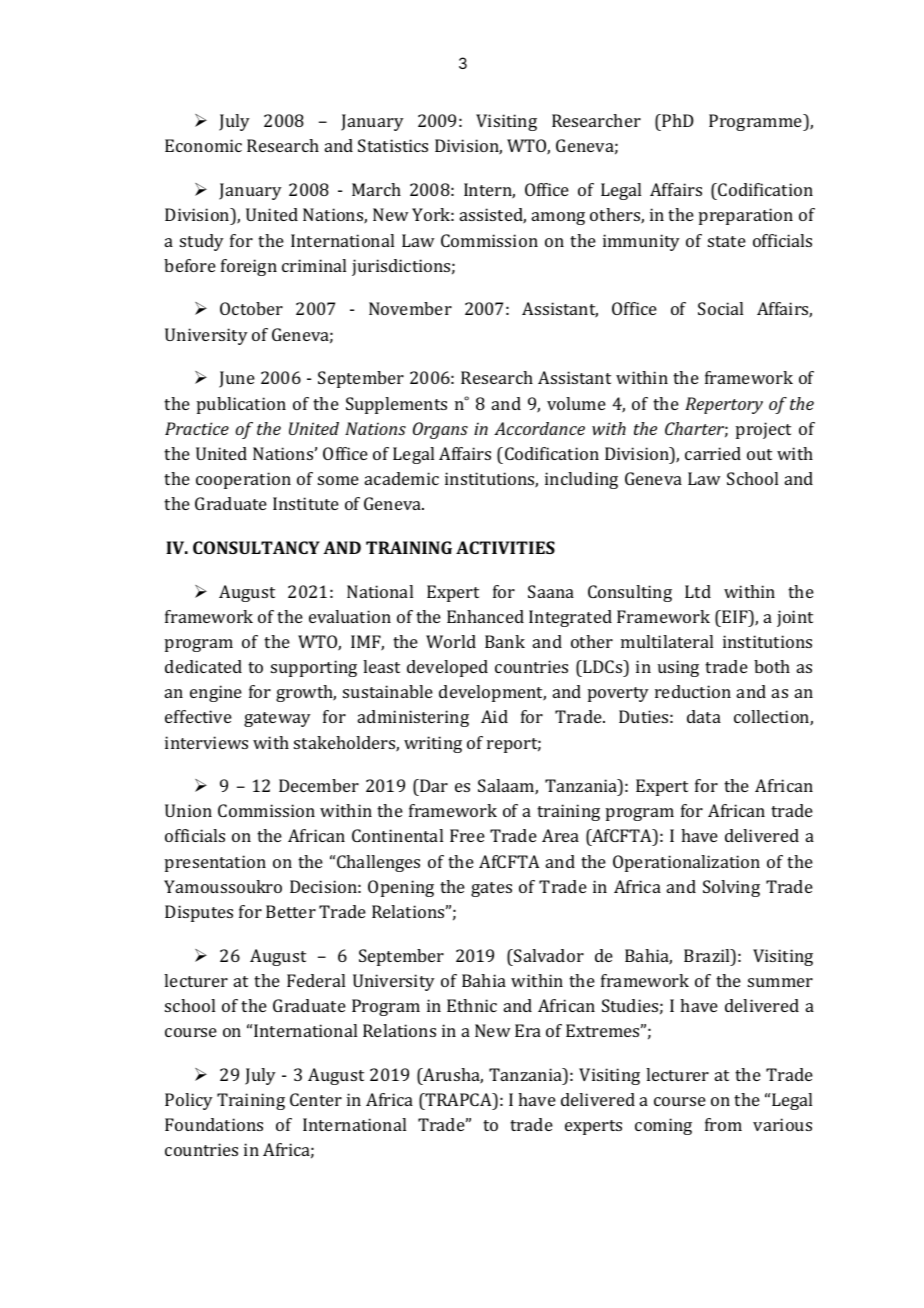 The height and width of the screenshot is (1308, 924). Describe the element at coordinates (314, 668) in the screenshot. I see `supporting` at that location.
